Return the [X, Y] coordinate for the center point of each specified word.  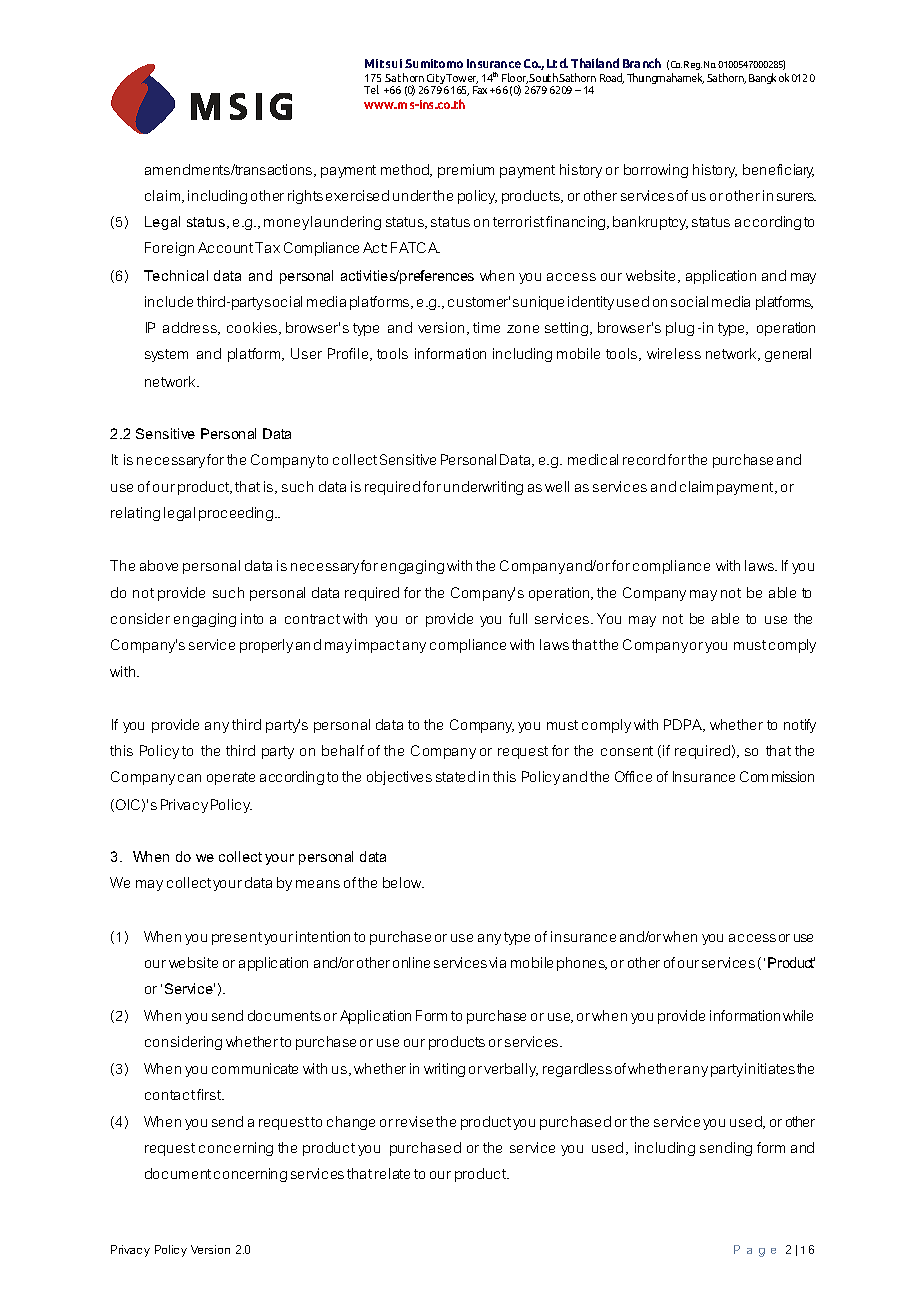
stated [455, 776]
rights [305, 197]
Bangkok [769, 78]
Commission [777, 776]
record [644, 459]
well [557, 486]
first [210, 1094]
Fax [480, 90]
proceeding [237, 514]
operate [231, 778]
